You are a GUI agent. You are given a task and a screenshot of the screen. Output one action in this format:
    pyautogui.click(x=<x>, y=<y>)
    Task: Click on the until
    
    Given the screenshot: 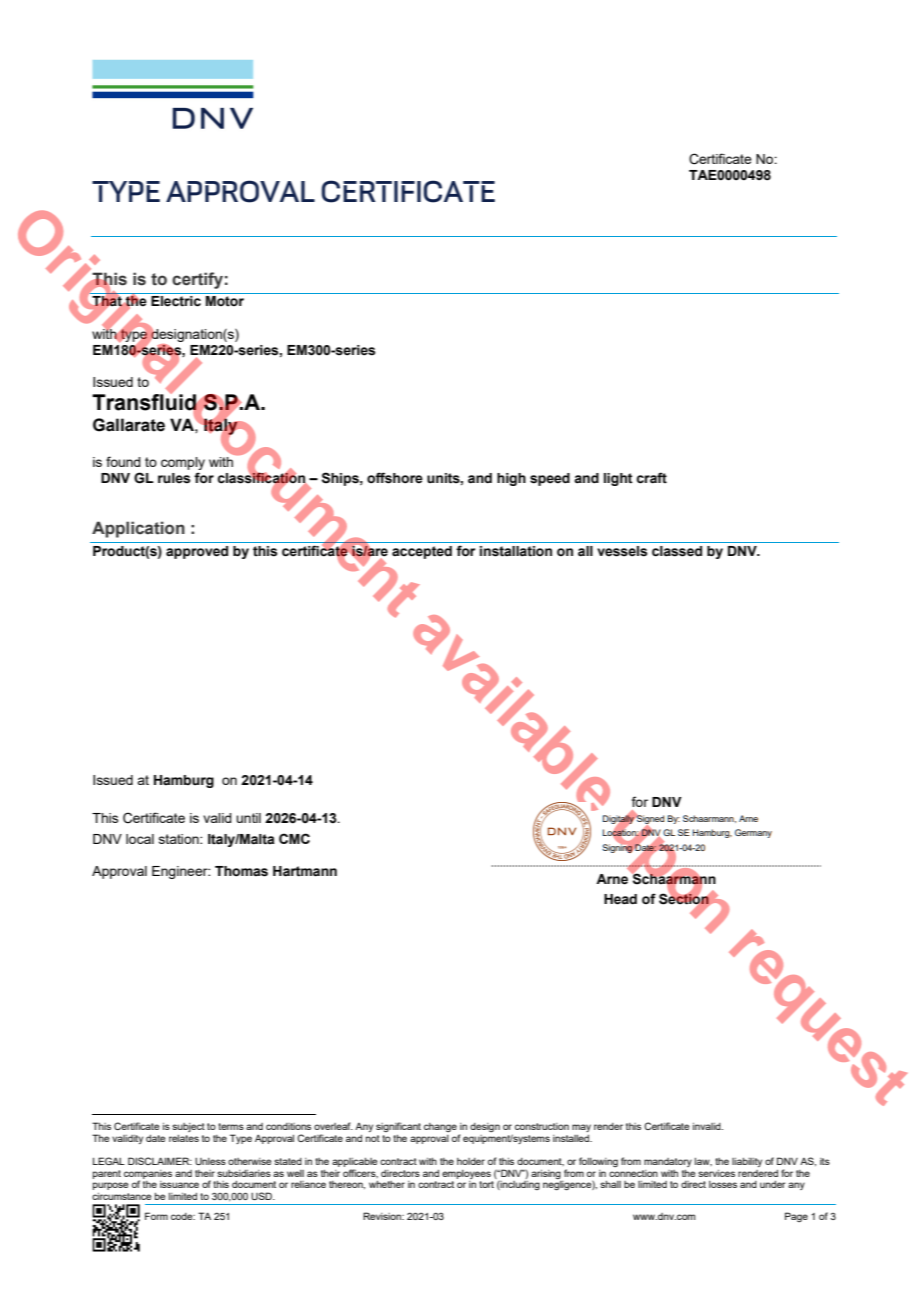 What is the action you would take?
    pyautogui.click(x=248, y=818)
